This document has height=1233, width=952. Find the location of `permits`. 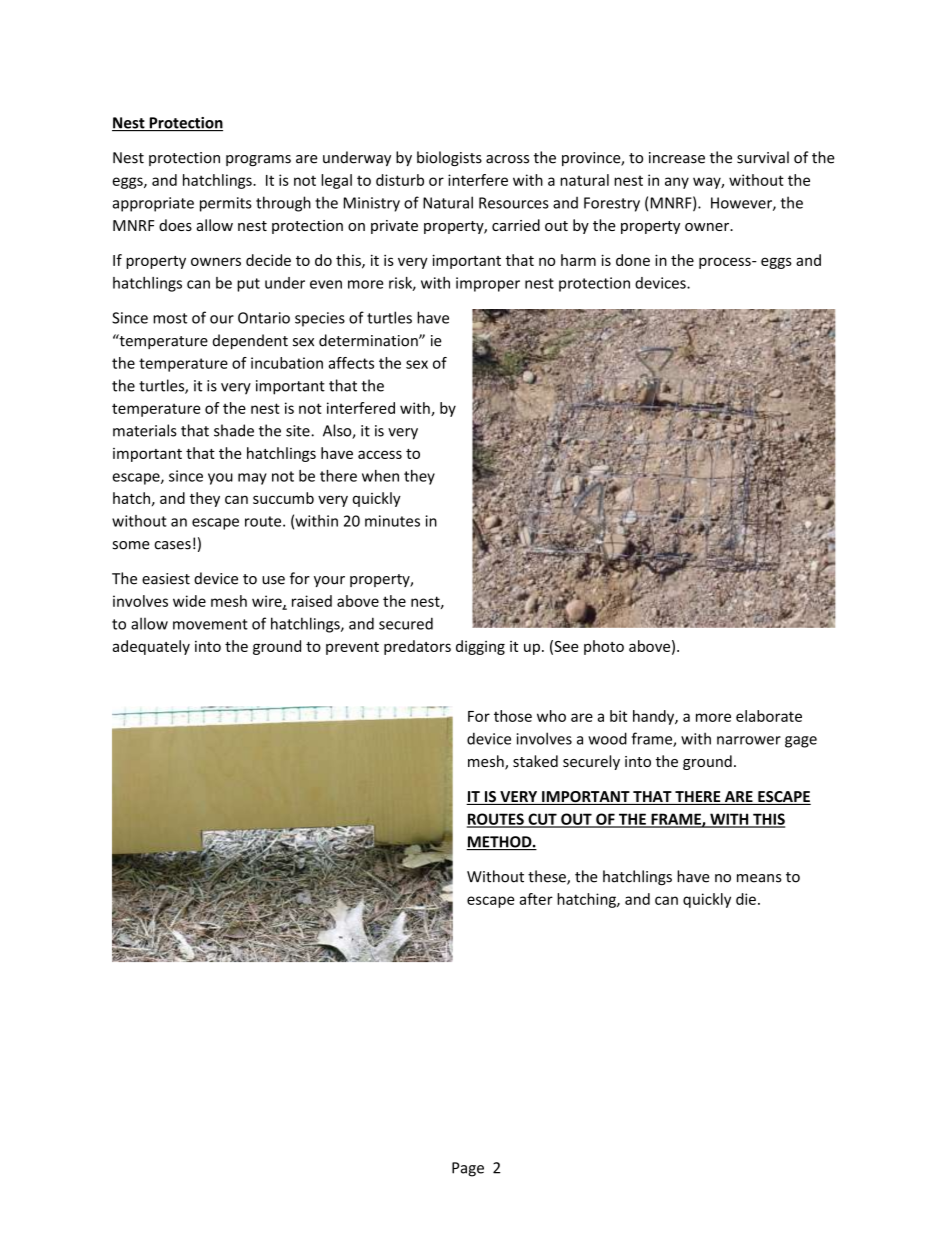

permits is located at coordinates (226, 204).
